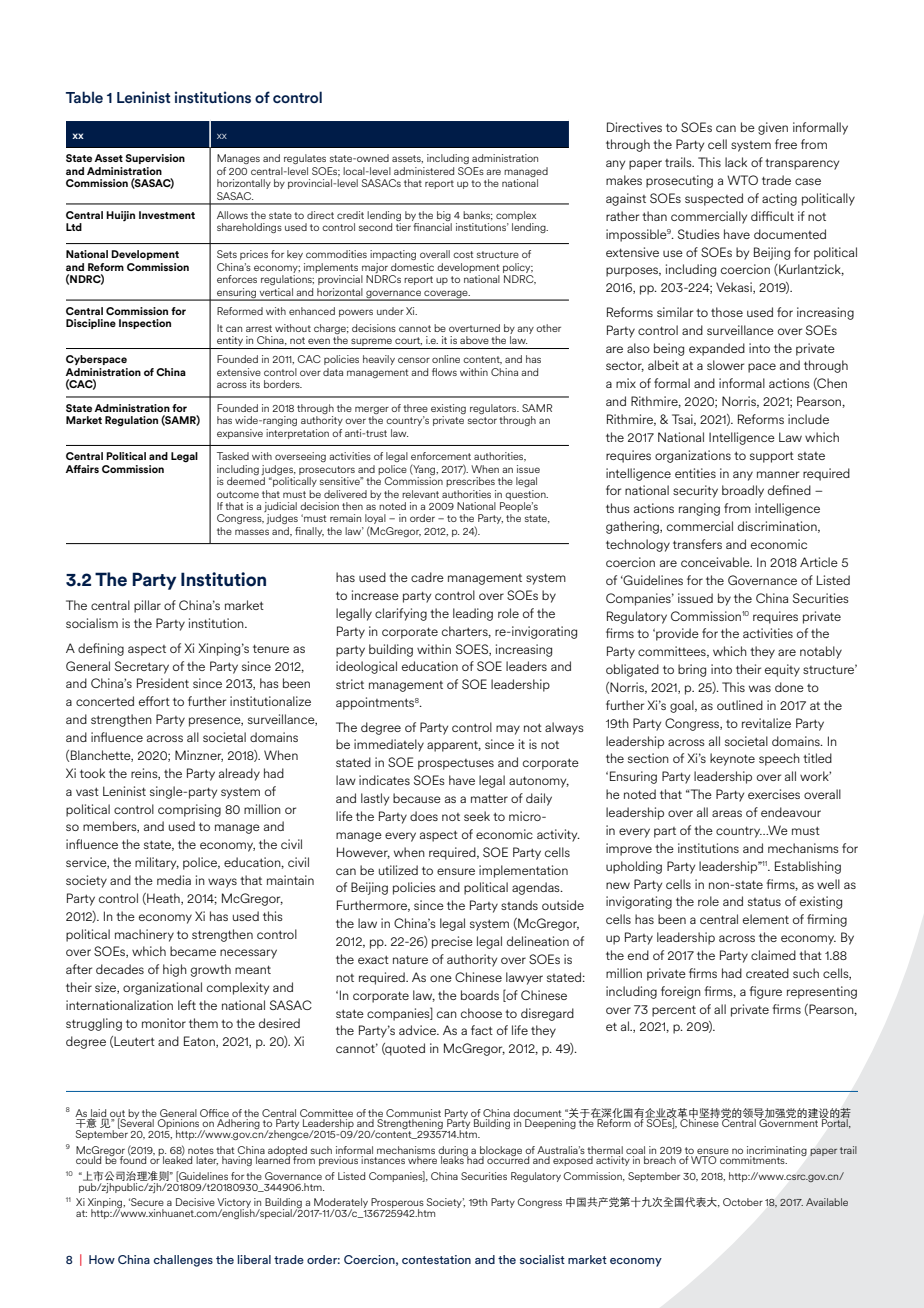  What do you see at coordinates (470, 482) in the document?
I see `prescribes` at bounding box center [470, 482].
